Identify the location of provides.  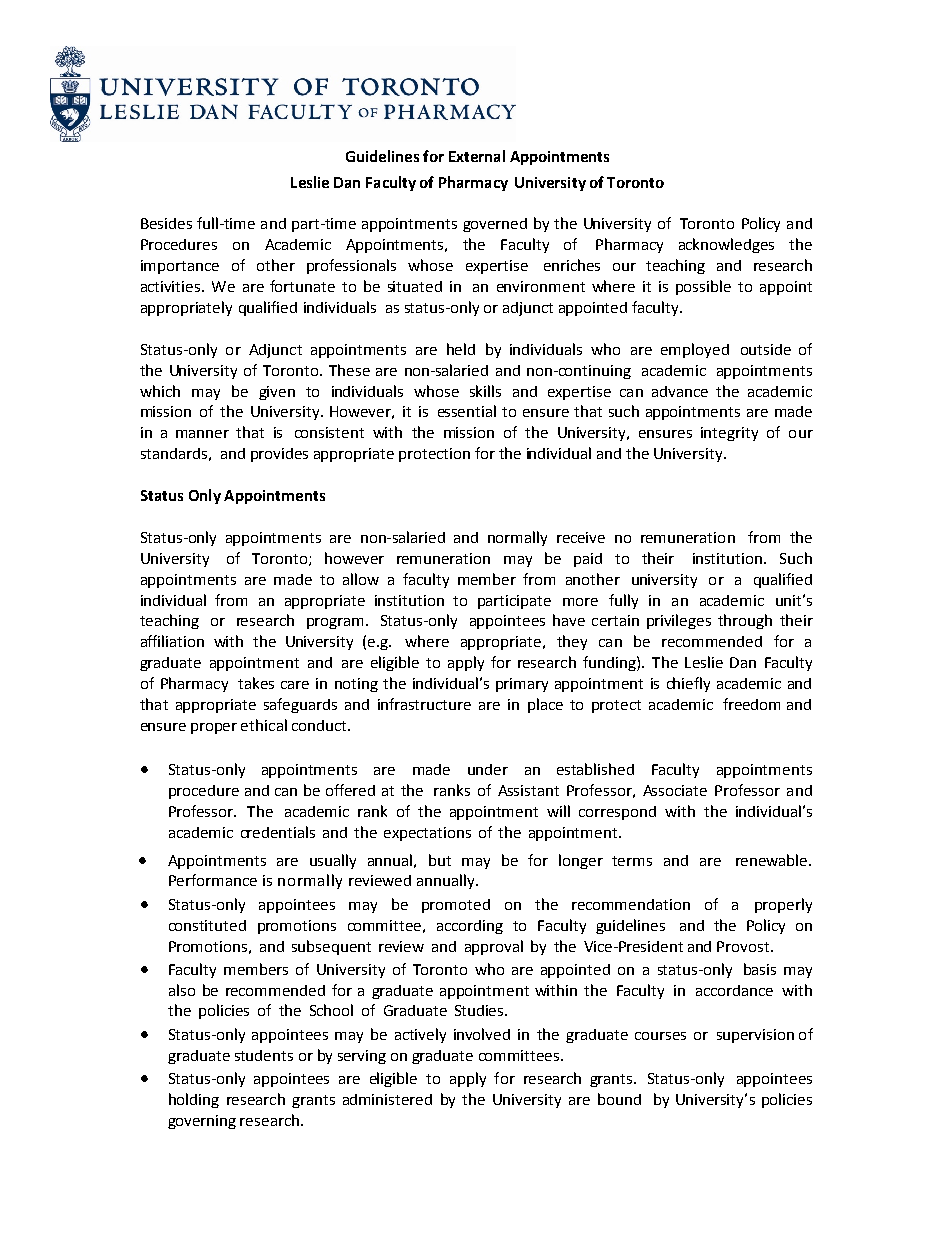
(279, 455).
